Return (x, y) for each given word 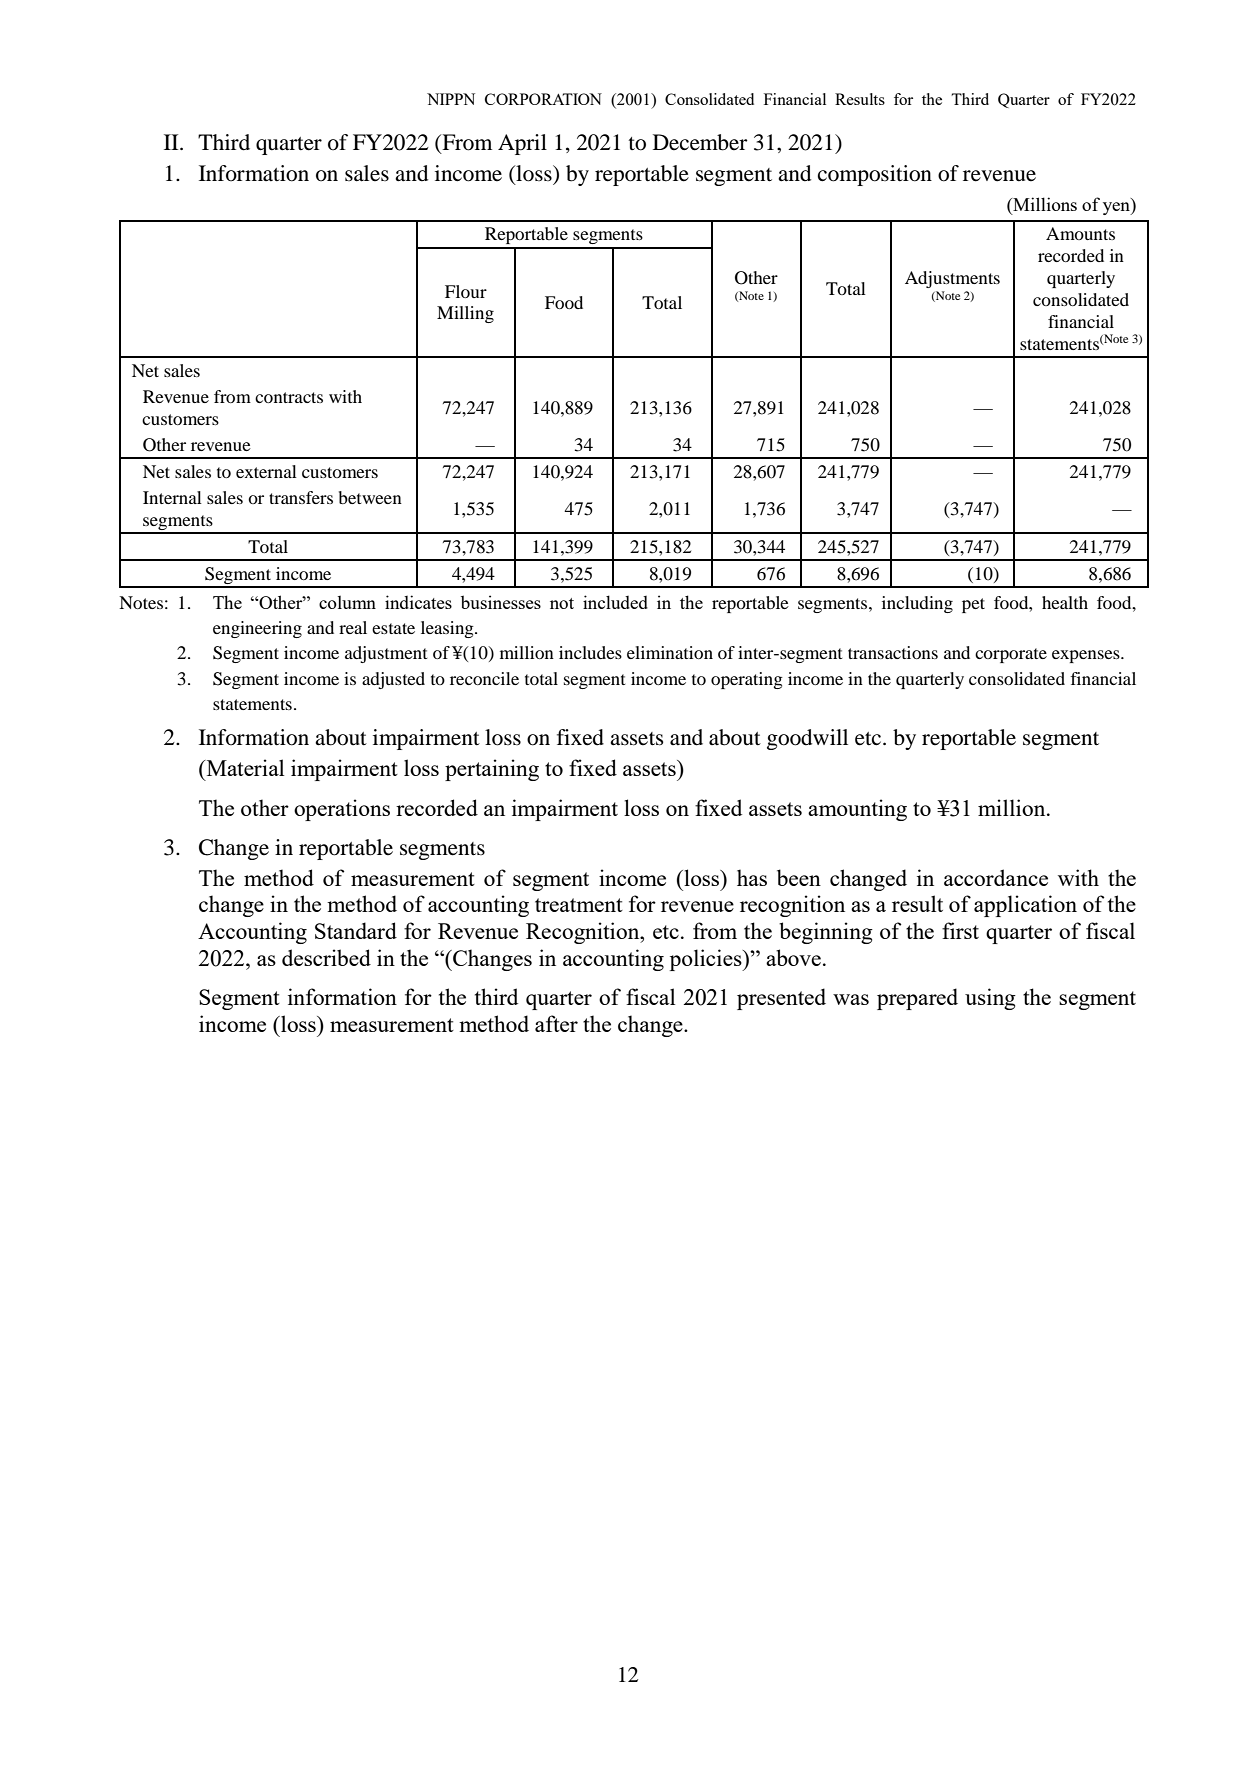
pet (973, 605)
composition (875, 175)
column (347, 602)
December (700, 142)
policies (707, 960)
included (615, 602)
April (522, 144)
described (326, 957)
